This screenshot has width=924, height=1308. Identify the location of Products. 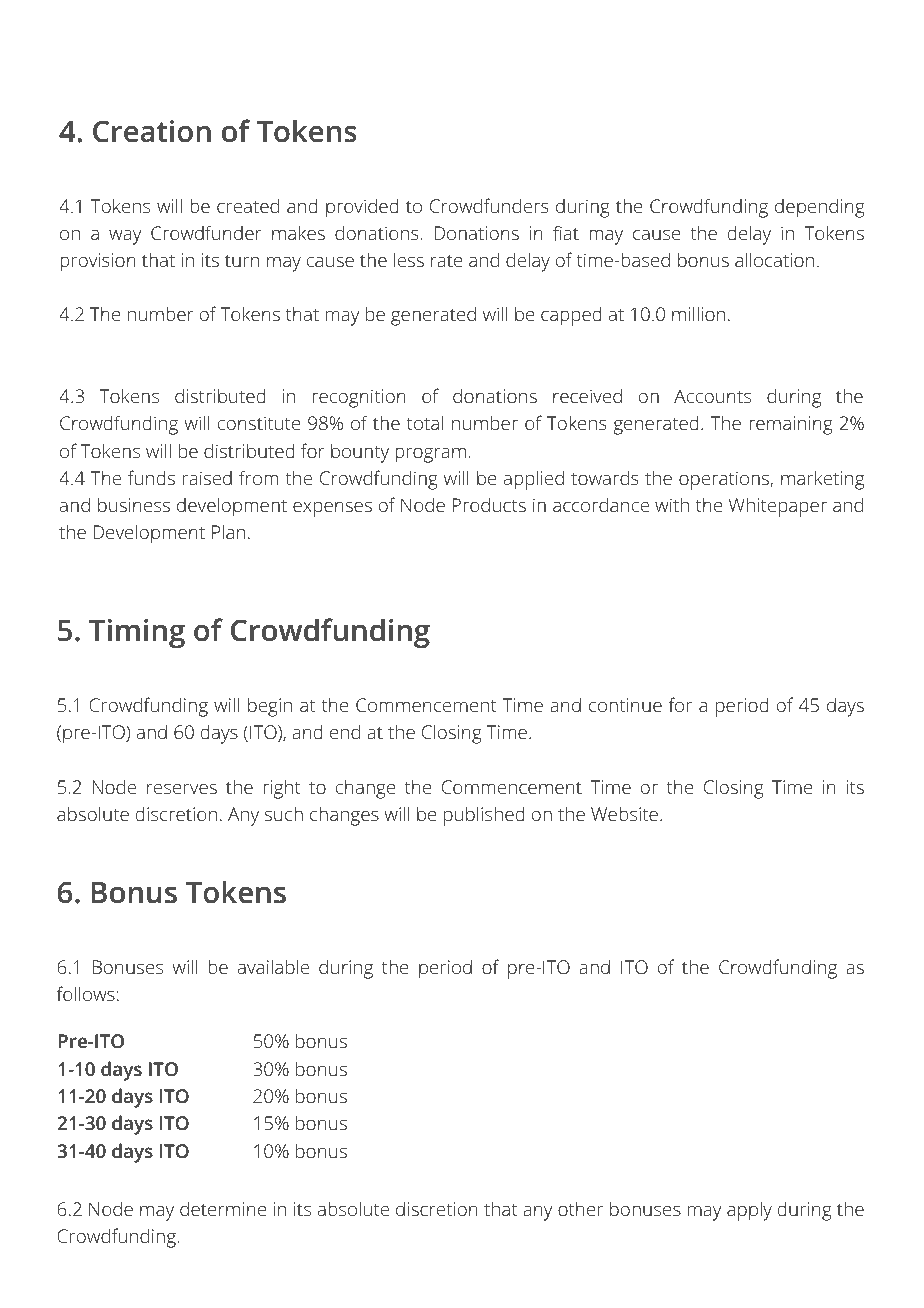
(489, 504).
